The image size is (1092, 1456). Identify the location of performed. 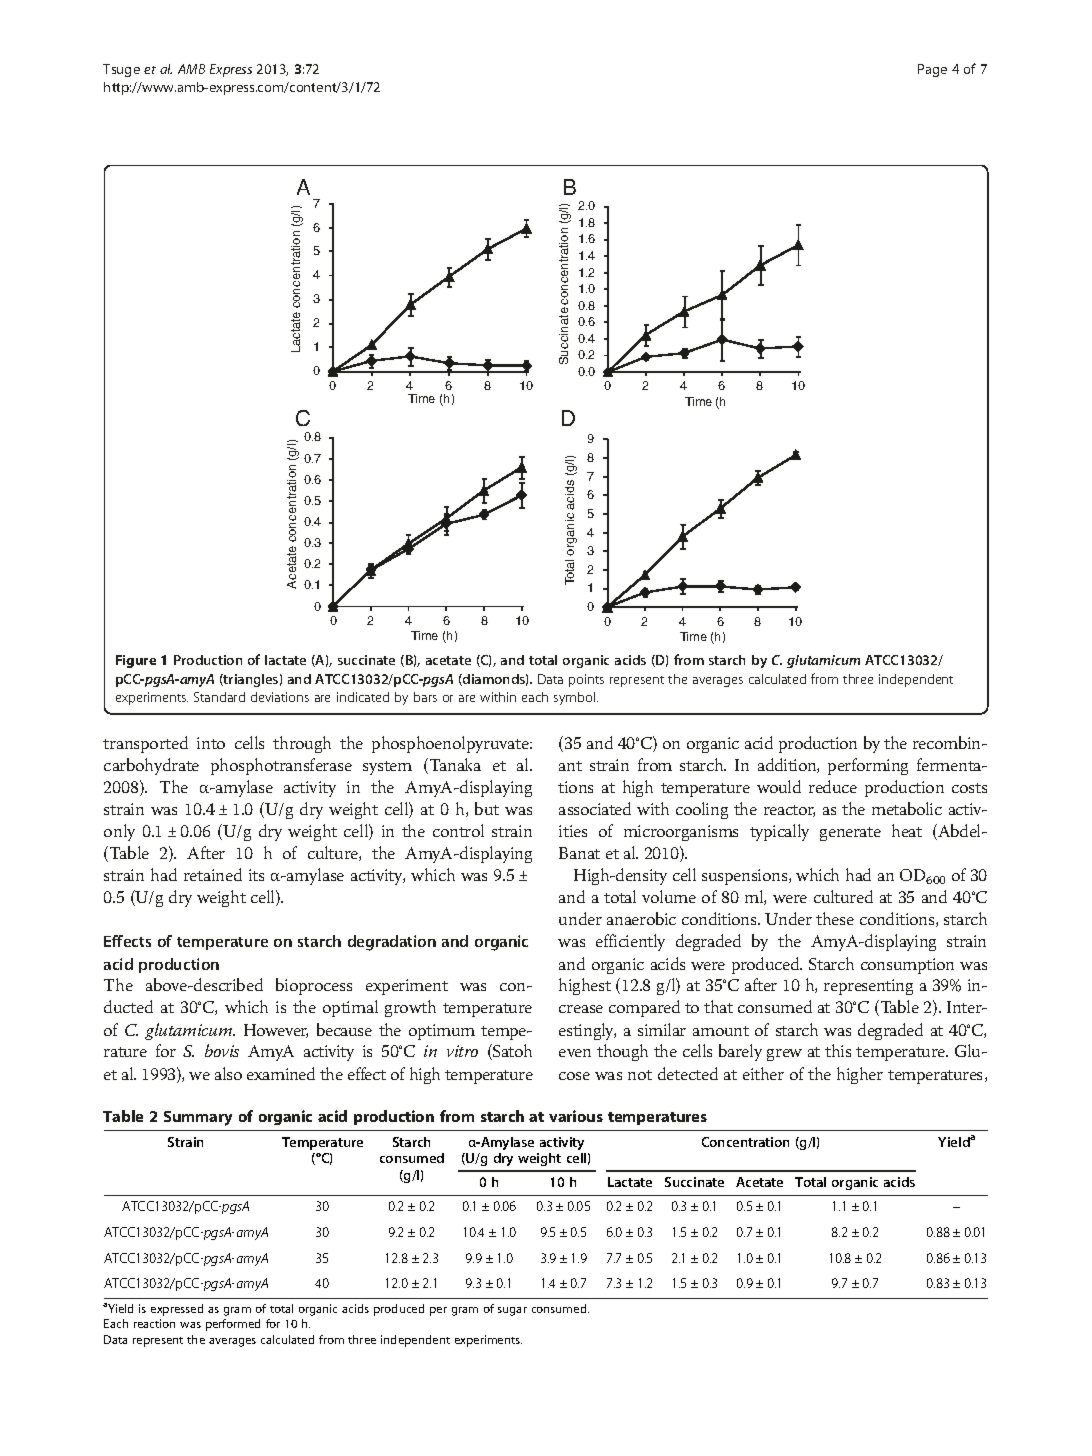
(233, 1325).
